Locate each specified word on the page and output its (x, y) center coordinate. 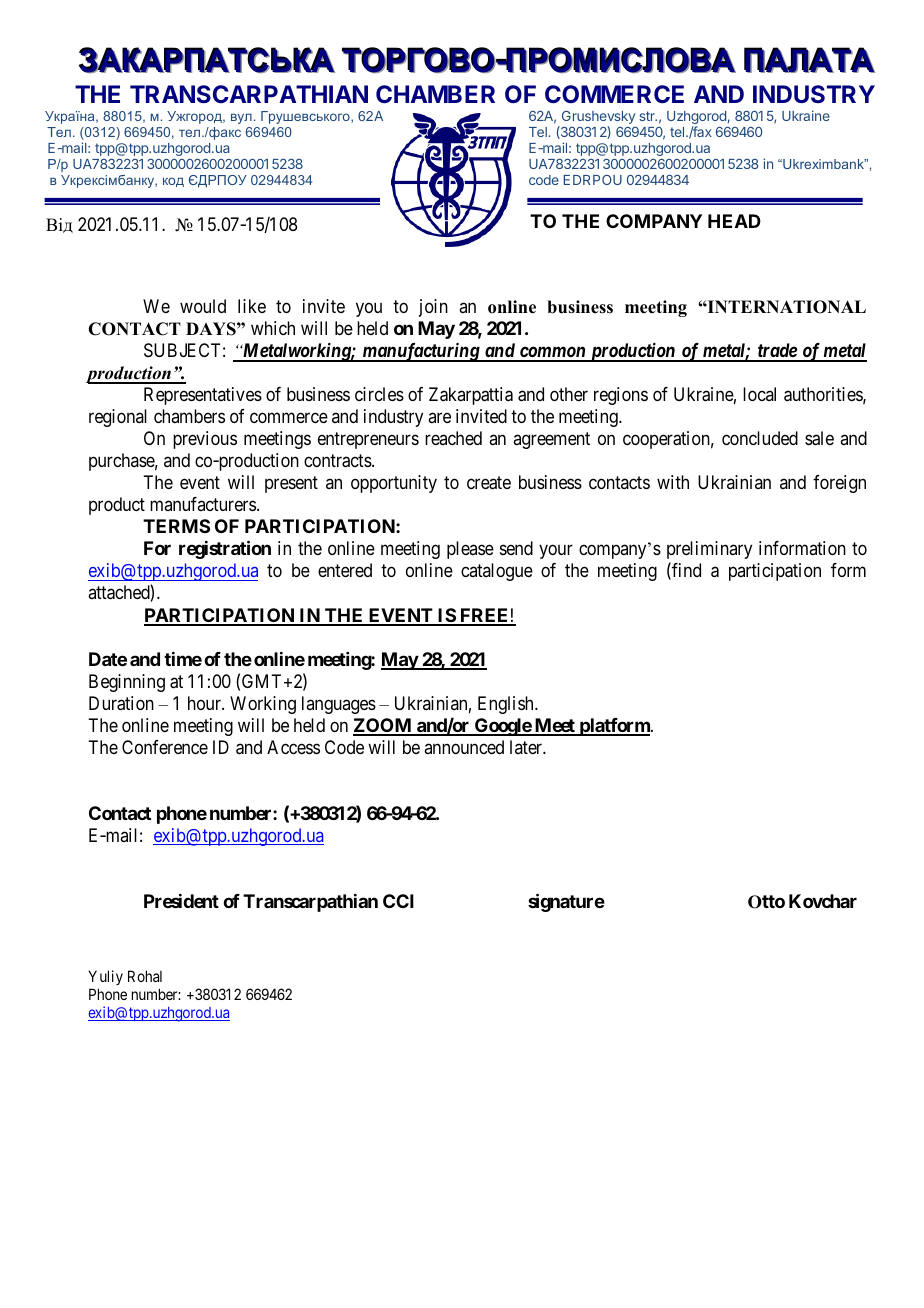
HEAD (734, 221)
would (203, 306)
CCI (398, 901)
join (433, 308)
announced (464, 747)
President (181, 901)
